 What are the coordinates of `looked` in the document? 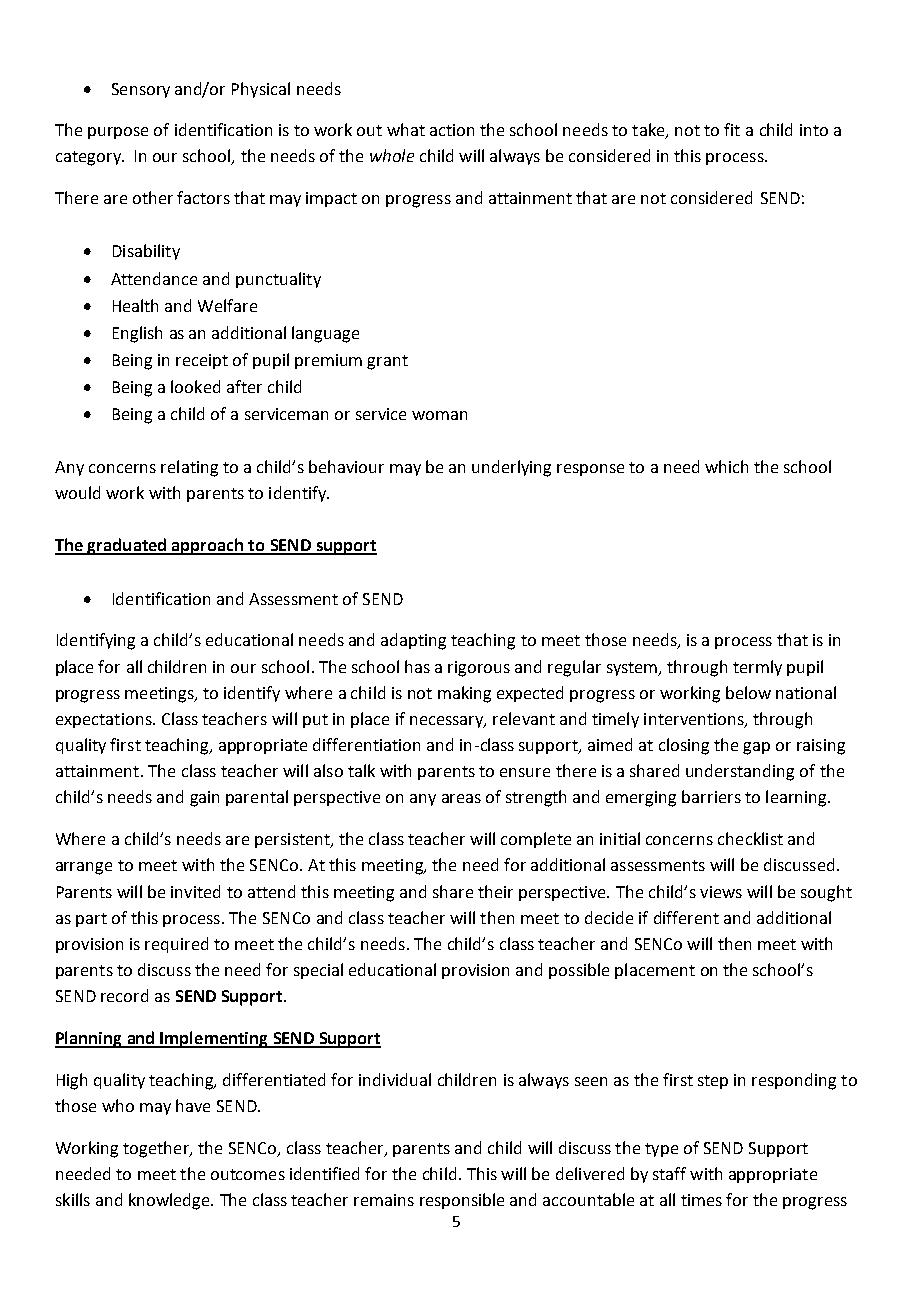 It's located at (195, 386).
